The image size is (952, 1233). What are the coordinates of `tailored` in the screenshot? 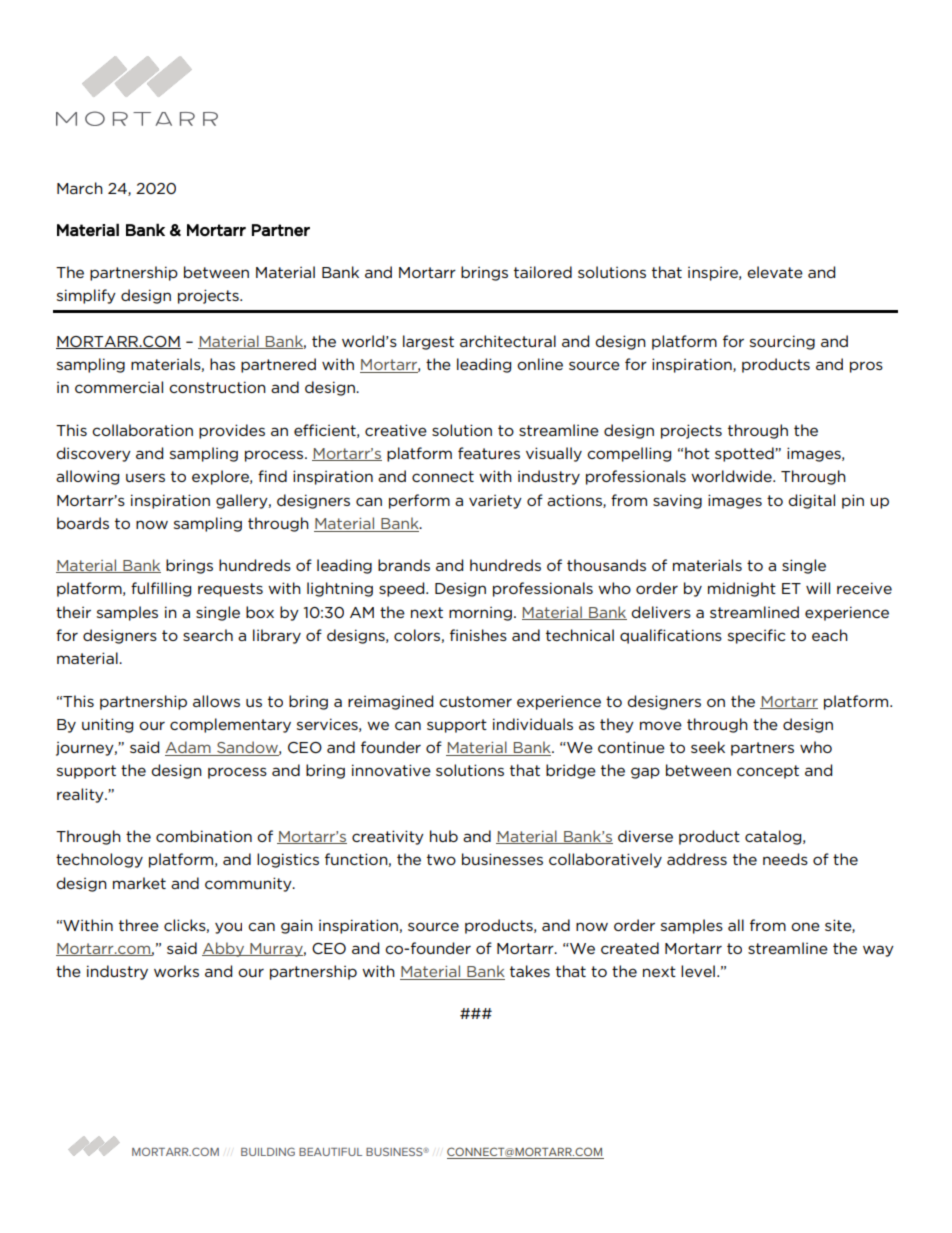 It's located at (543, 272).
